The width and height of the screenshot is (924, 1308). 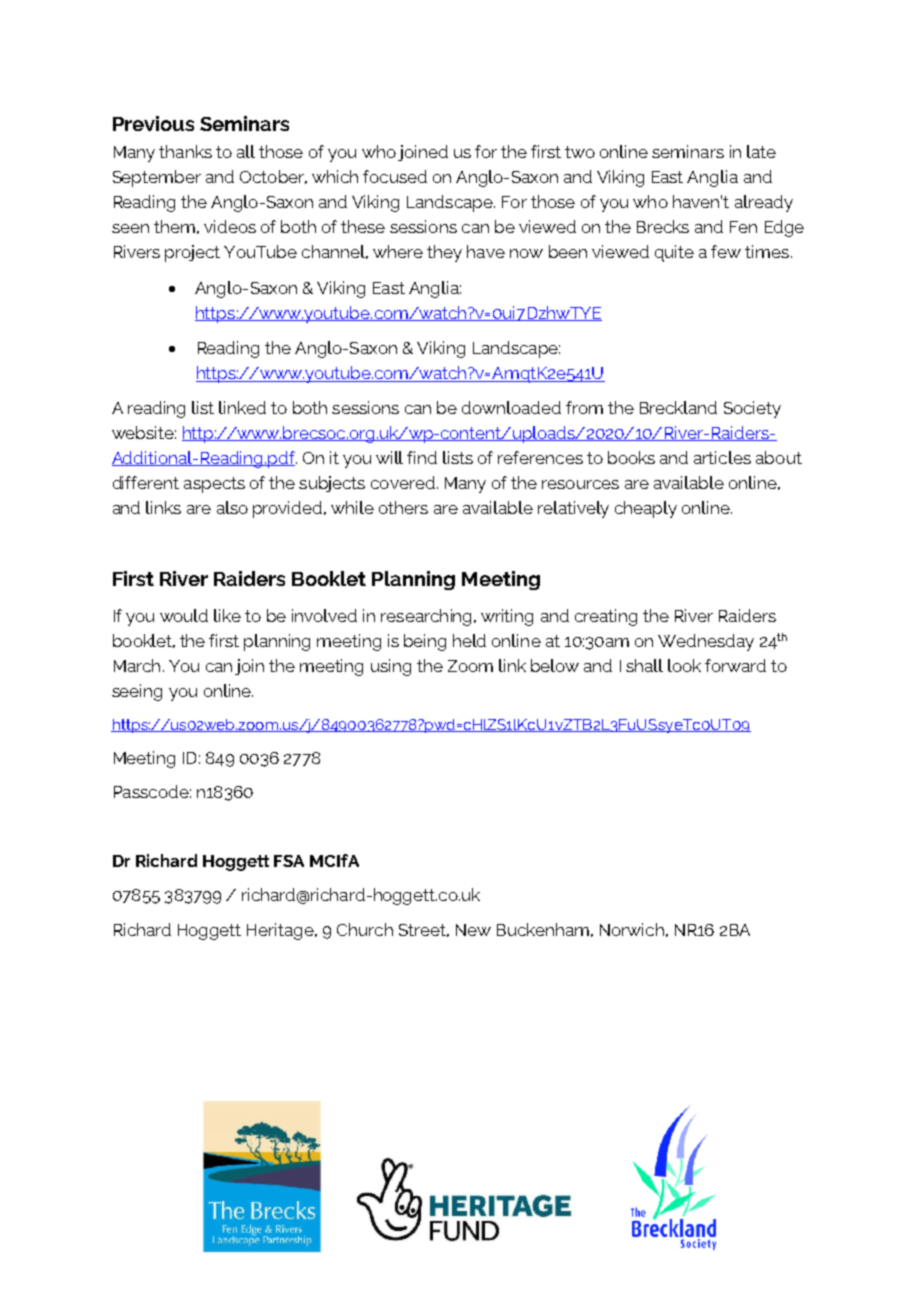 I want to click on late, so click(x=761, y=151).
